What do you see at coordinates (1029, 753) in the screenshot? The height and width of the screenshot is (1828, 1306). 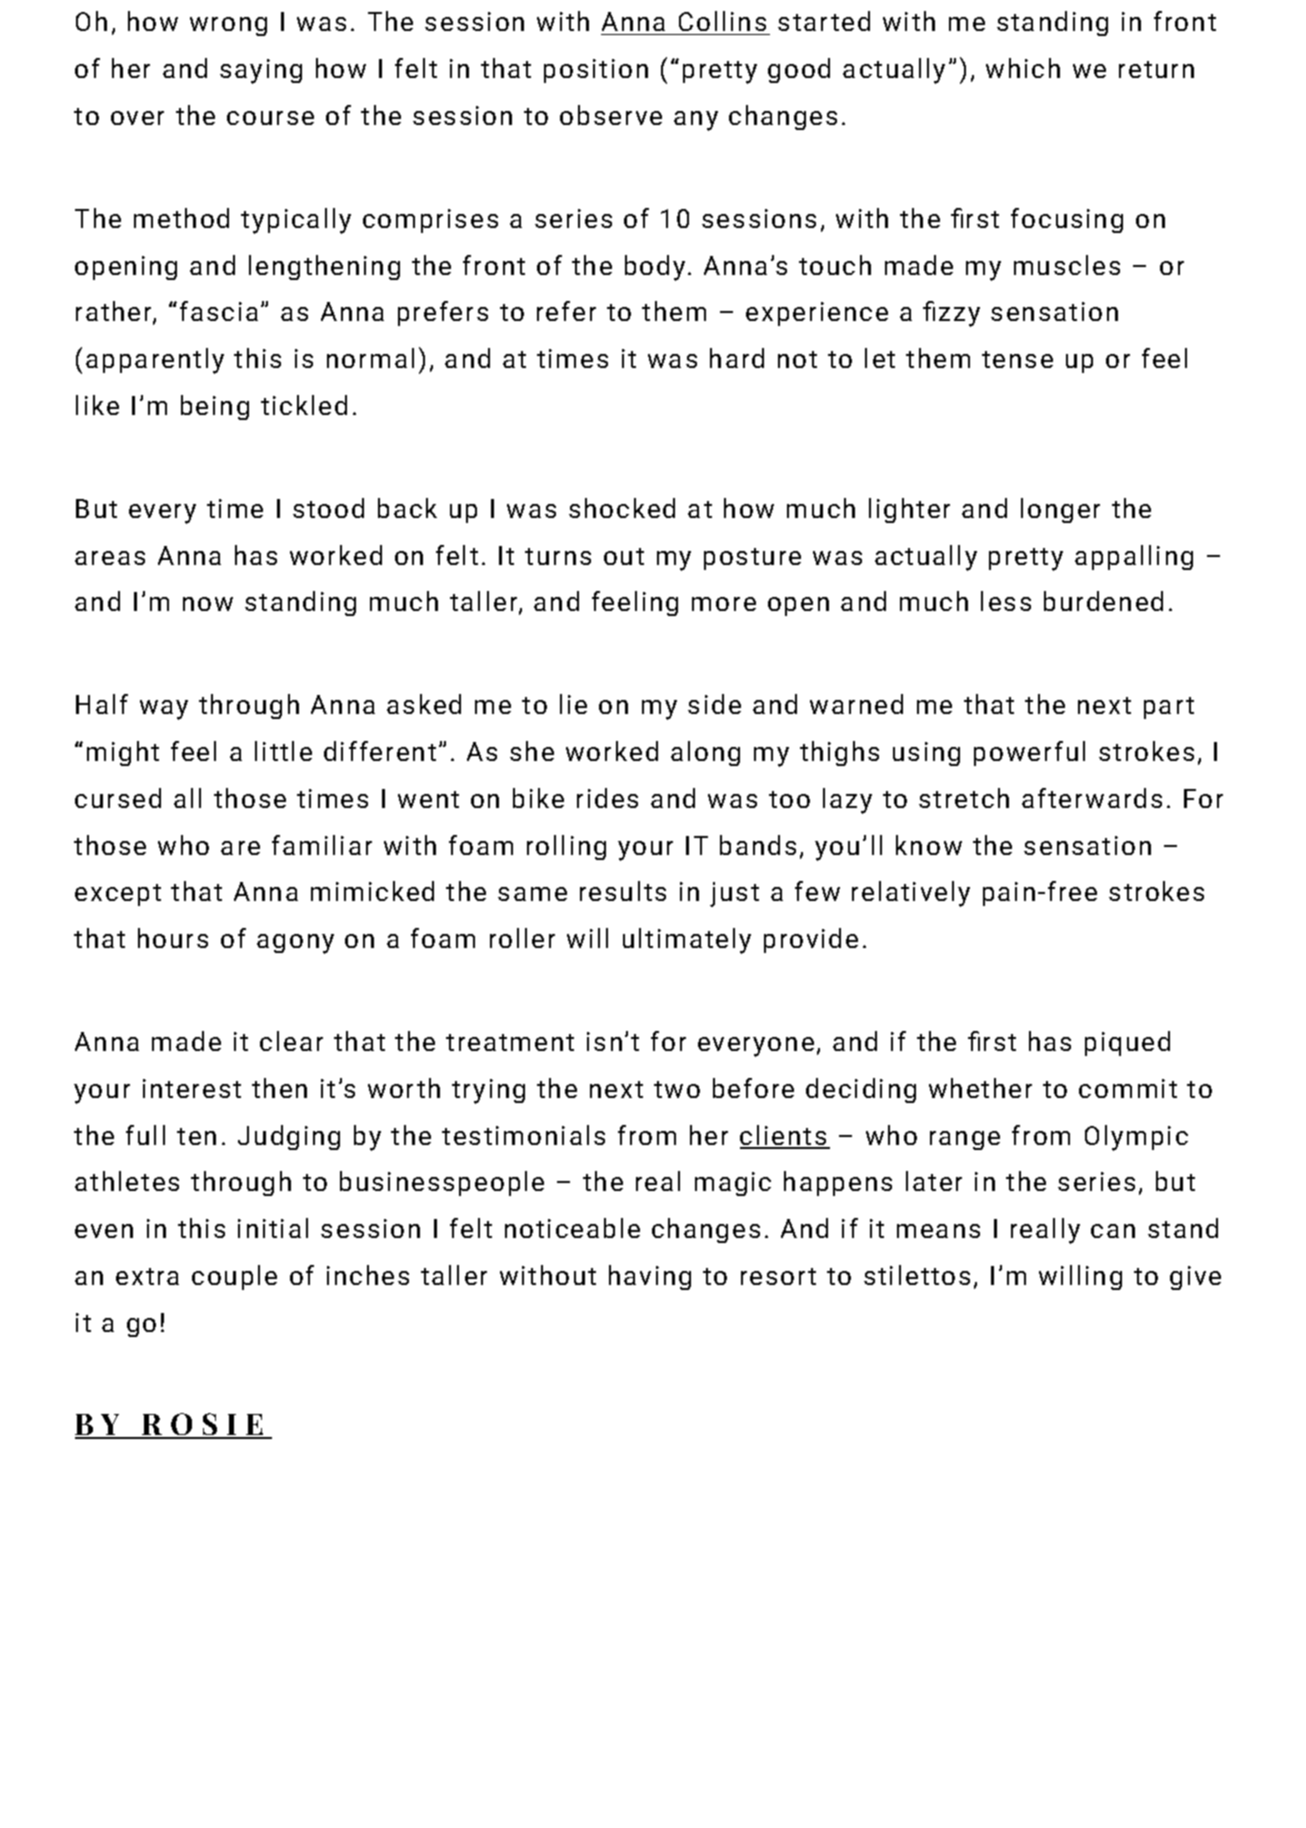 I see `powerful` at bounding box center [1029, 753].
